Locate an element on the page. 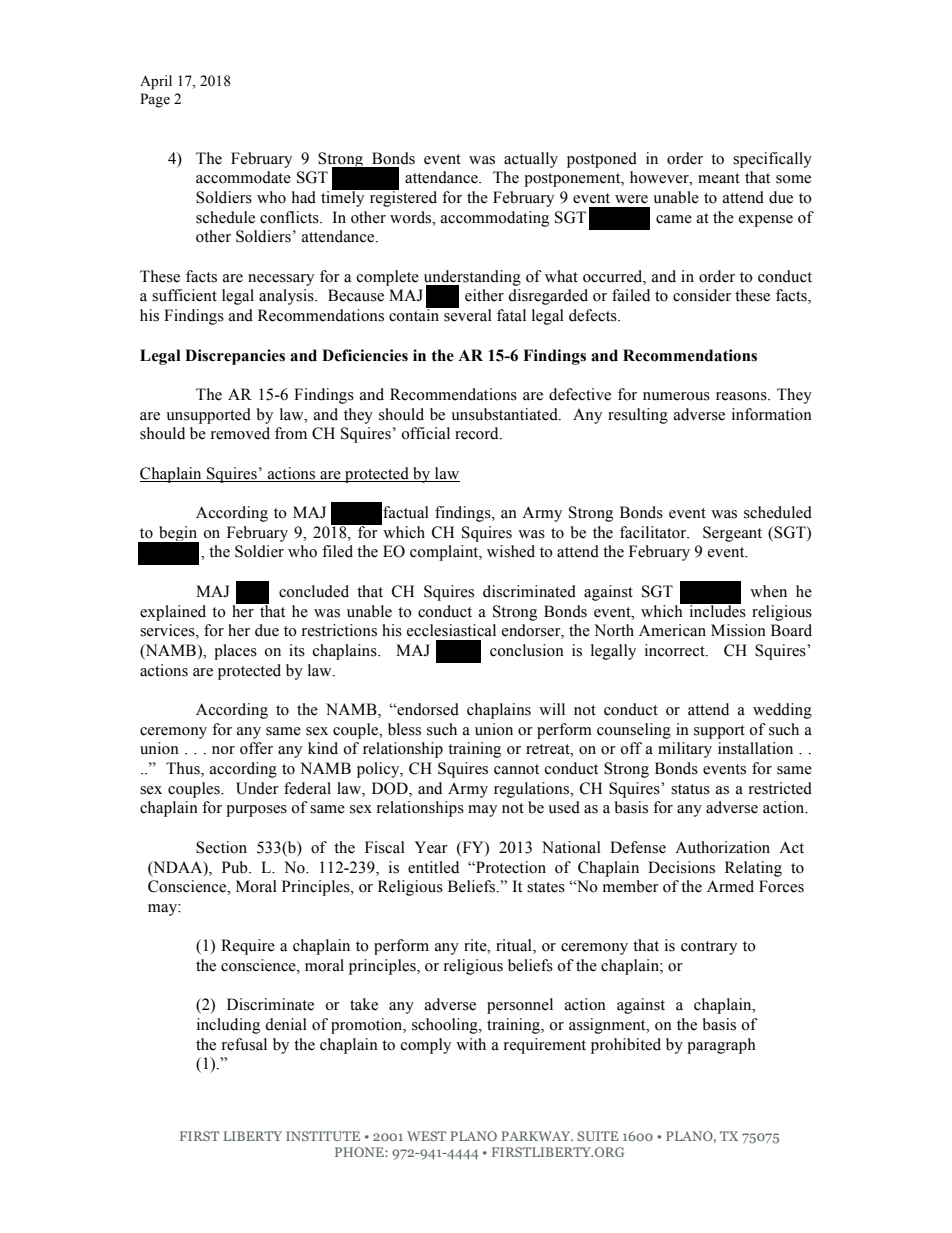 This page has width=952, height=1233. Mission is located at coordinates (738, 630).
